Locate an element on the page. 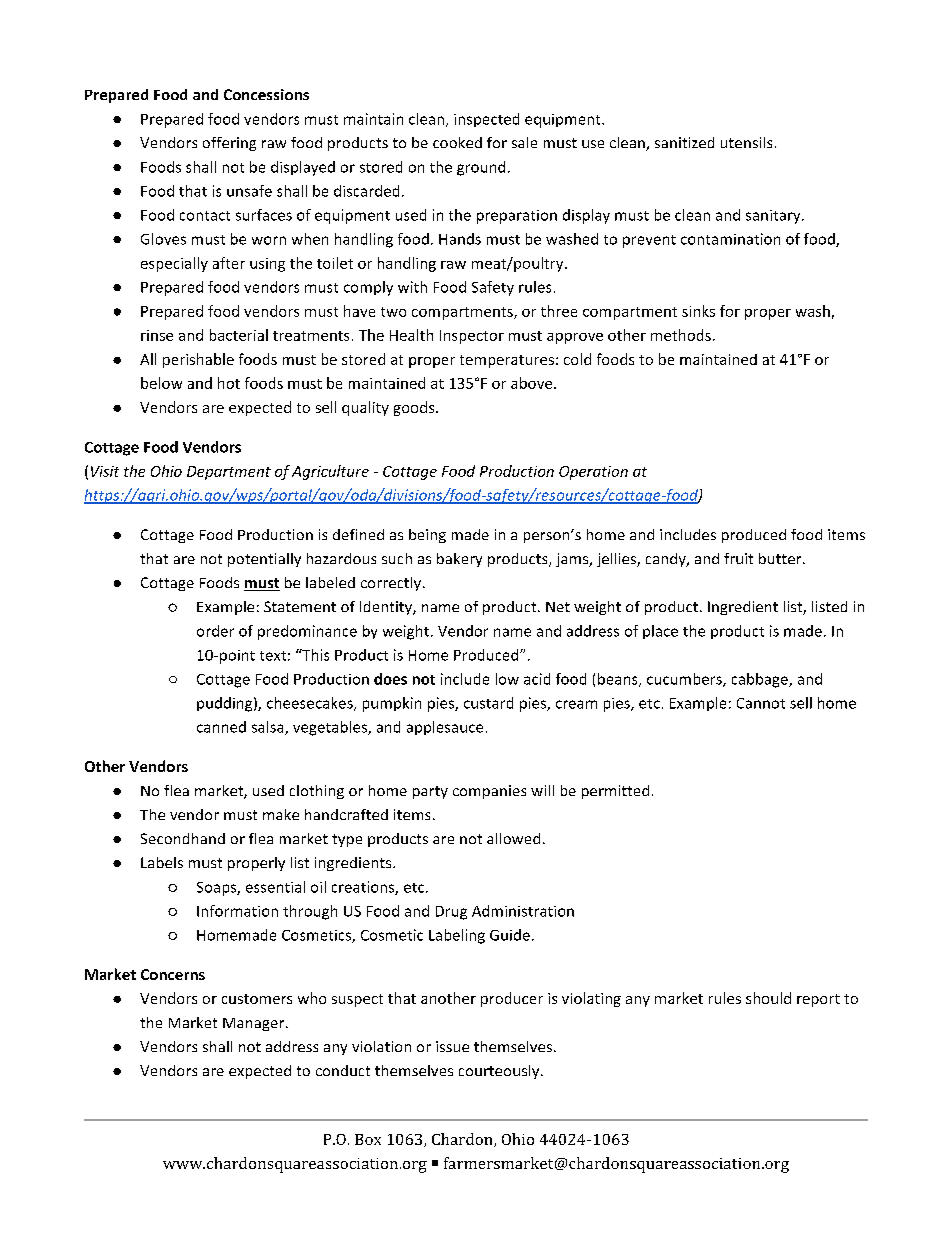 This image has width=952, height=1233. courteously is located at coordinates (500, 1072).
